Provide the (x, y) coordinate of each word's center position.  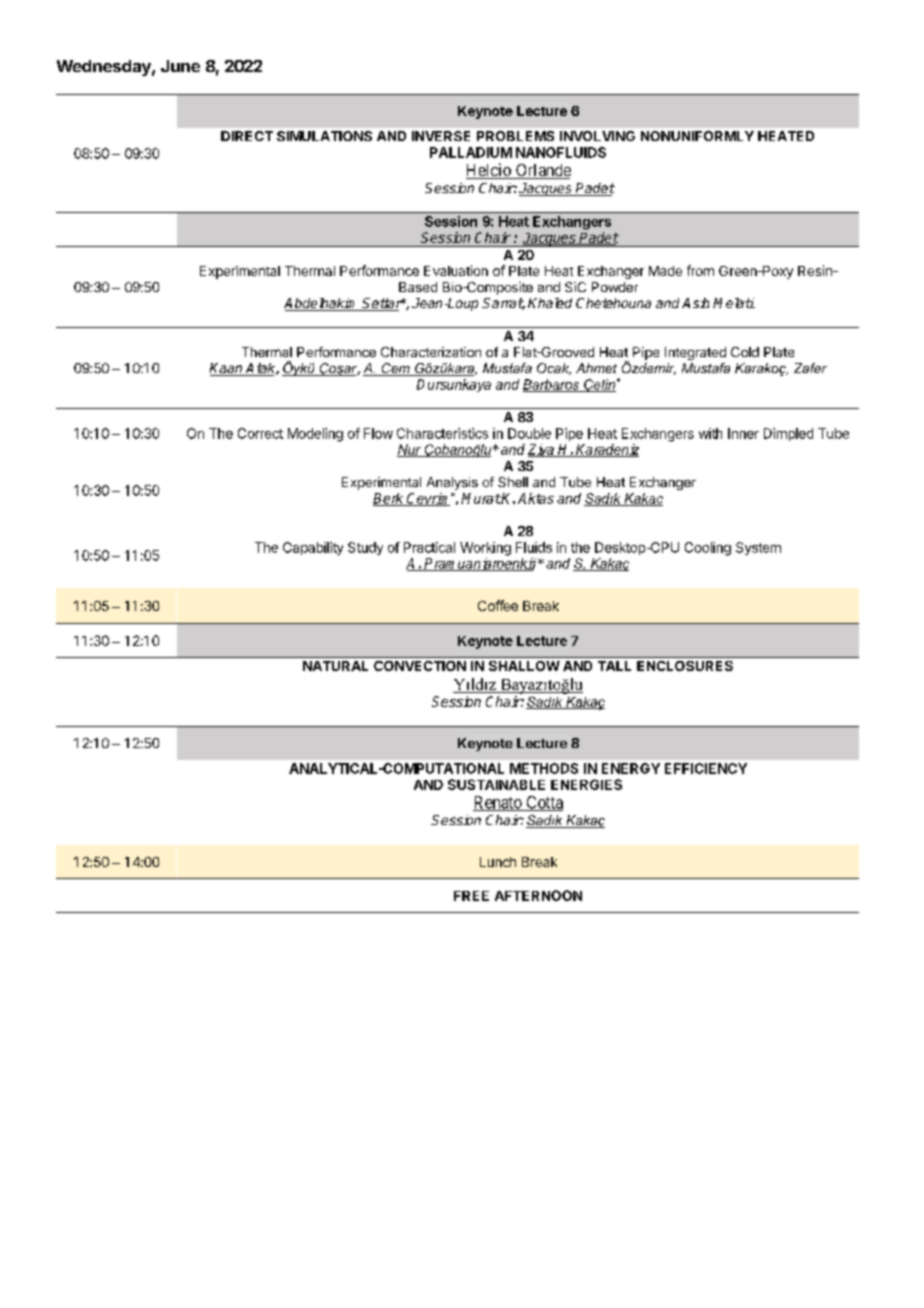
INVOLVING (597, 136)
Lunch (498, 862)
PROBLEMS (515, 136)
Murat (481, 498)
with (710, 433)
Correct (260, 433)
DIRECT (247, 136)
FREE (471, 896)
